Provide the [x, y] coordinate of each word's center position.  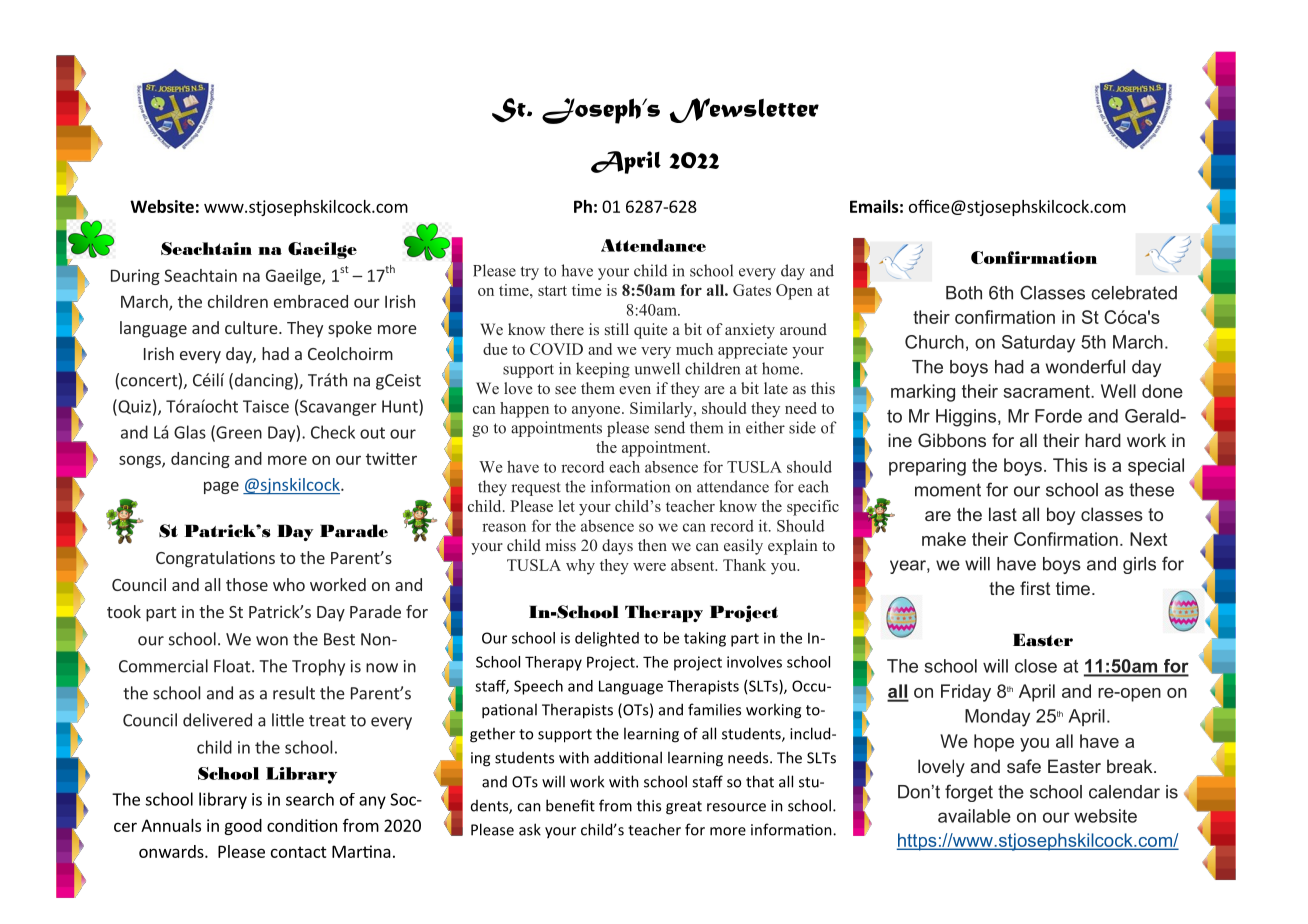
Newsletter [744, 110]
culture [252, 327]
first [1035, 588]
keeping [603, 370]
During [135, 277]
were [649, 567]
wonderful [1085, 366]
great [684, 808]
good [243, 827]
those [247, 584]
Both [964, 293]
